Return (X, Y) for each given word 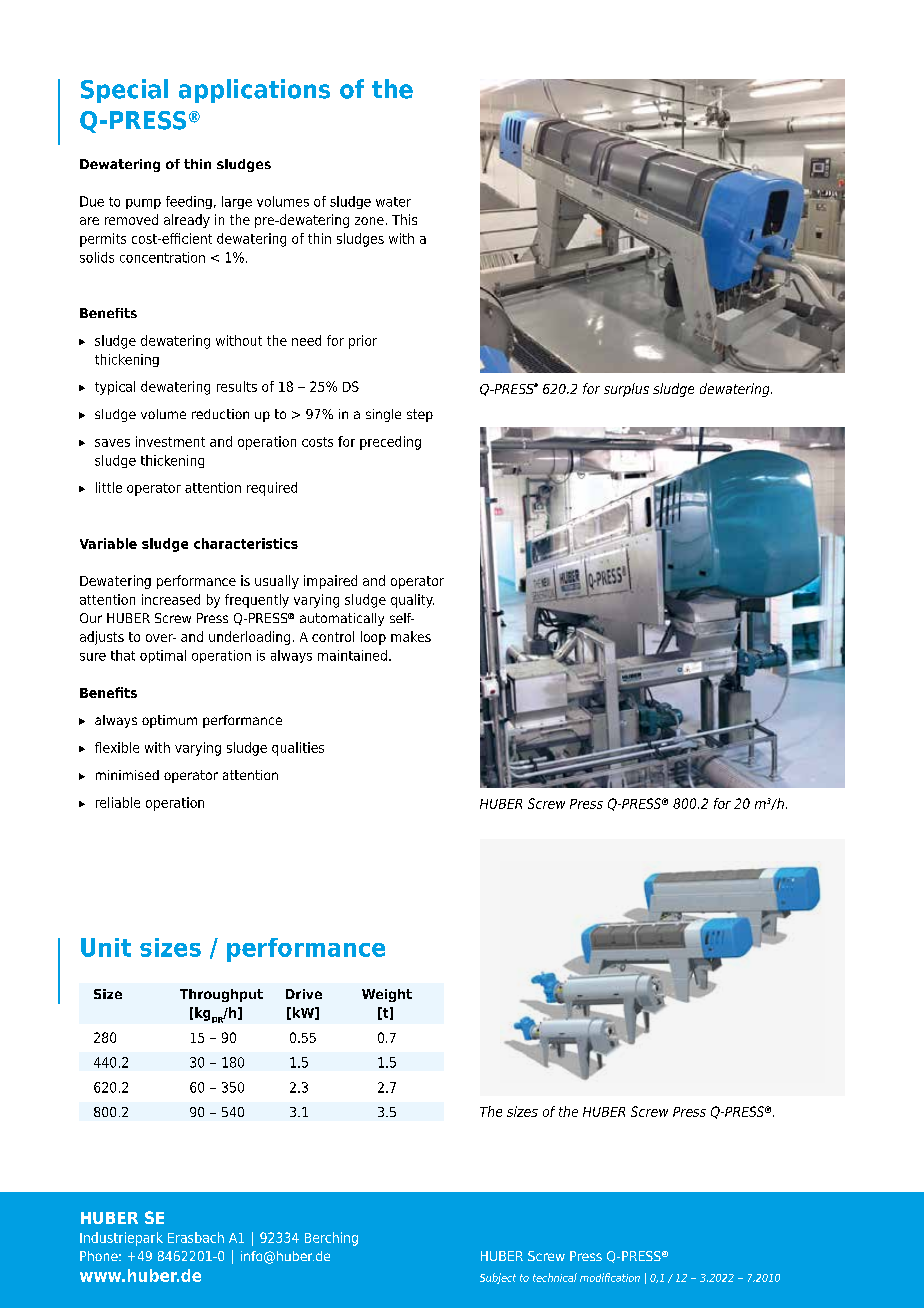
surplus (626, 390)
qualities (298, 749)
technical (555, 1277)
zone (369, 221)
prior (363, 342)
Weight (387, 995)
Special (124, 91)
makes (411, 636)
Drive (304, 994)
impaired (330, 582)
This (404, 219)
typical (115, 388)
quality (412, 601)
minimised (127, 775)
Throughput (221, 995)
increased (171, 599)
